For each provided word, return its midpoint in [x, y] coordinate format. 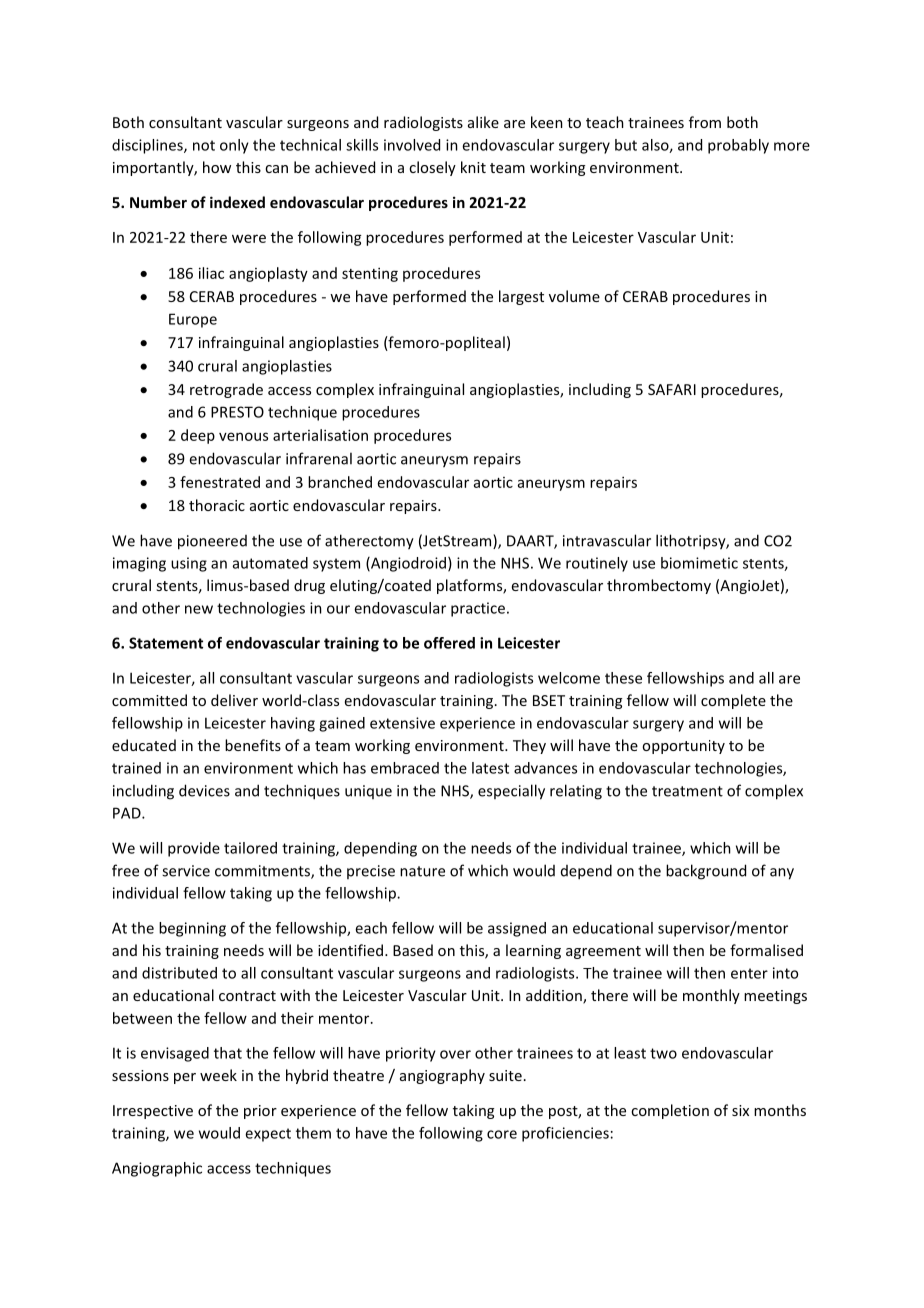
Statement [166, 643]
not [204, 145]
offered [449, 643]
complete [733, 701]
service [186, 871]
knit [473, 167]
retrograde [226, 390]
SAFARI [672, 389]
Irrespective [153, 1112]
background [706, 872]
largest [521, 297]
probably [738, 146]
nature [422, 871]
